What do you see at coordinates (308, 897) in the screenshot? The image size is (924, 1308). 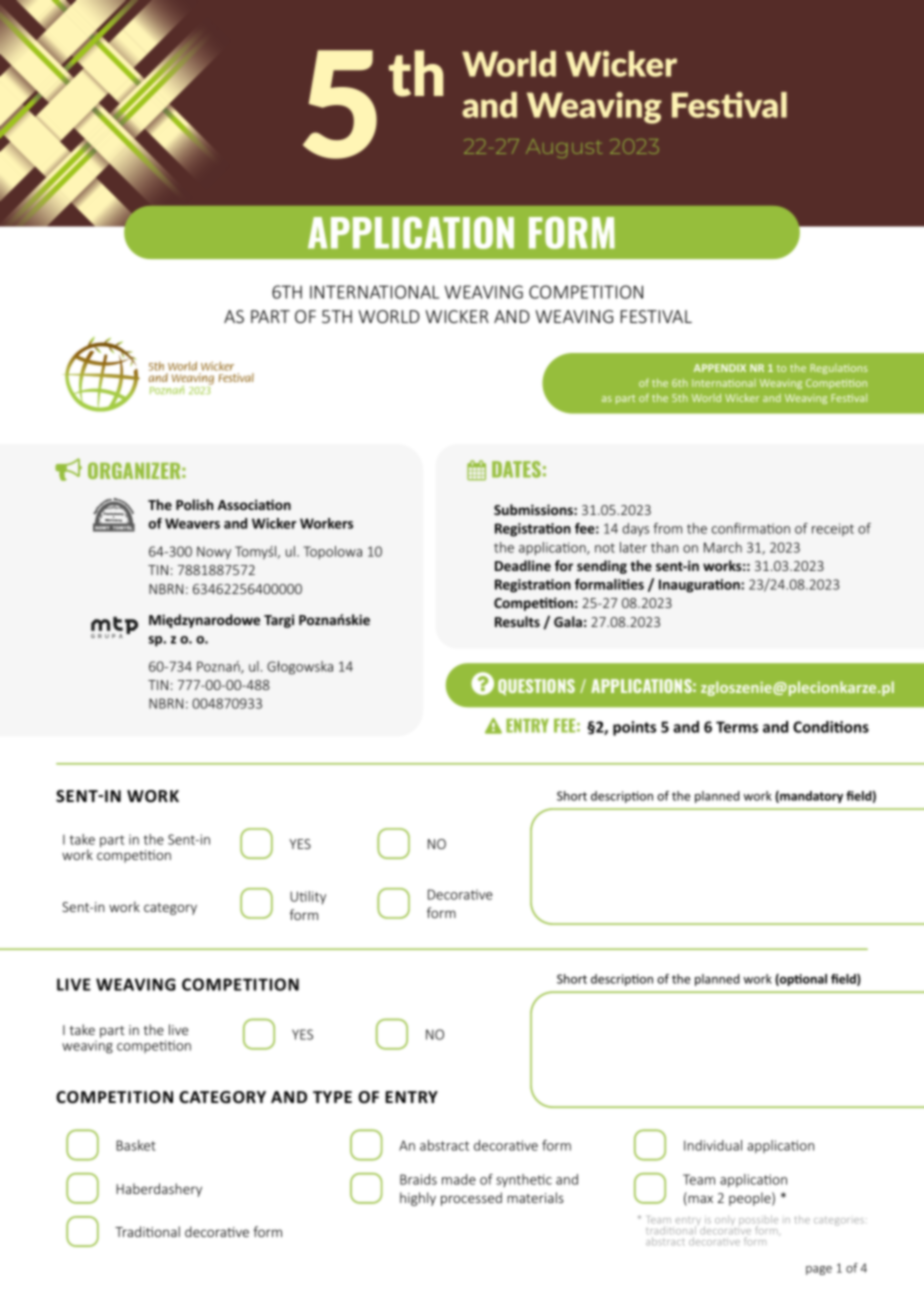 I see `Utility` at bounding box center [308, 897].
